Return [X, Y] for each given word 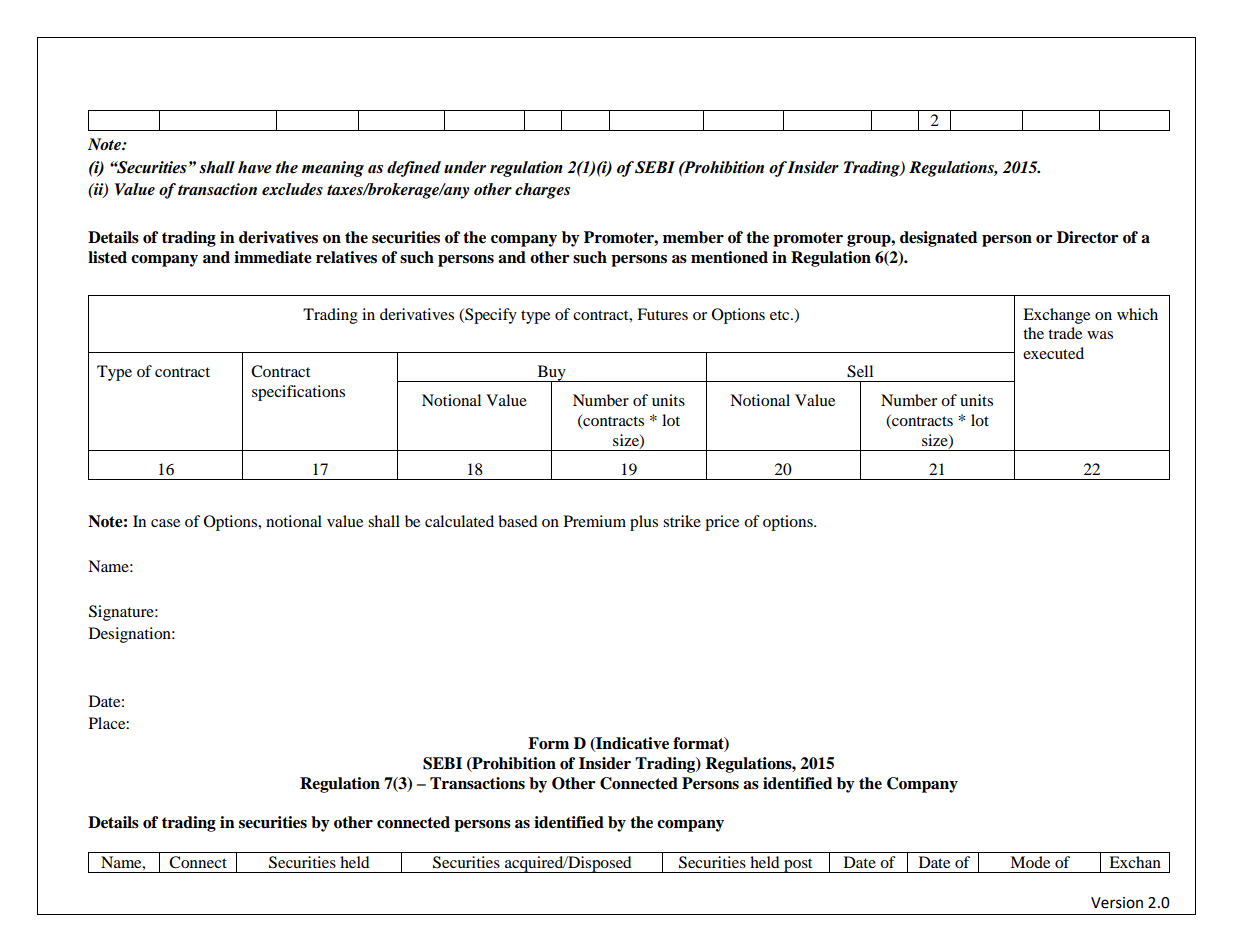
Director [1087, 237]
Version [1117, 903]
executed [1053, 353]
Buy [551, 374]
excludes [292, 189]
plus [644, 523]
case [165, 523]
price [722, 523]
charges [542, 191]
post [798, 865]
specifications [298, 393]
